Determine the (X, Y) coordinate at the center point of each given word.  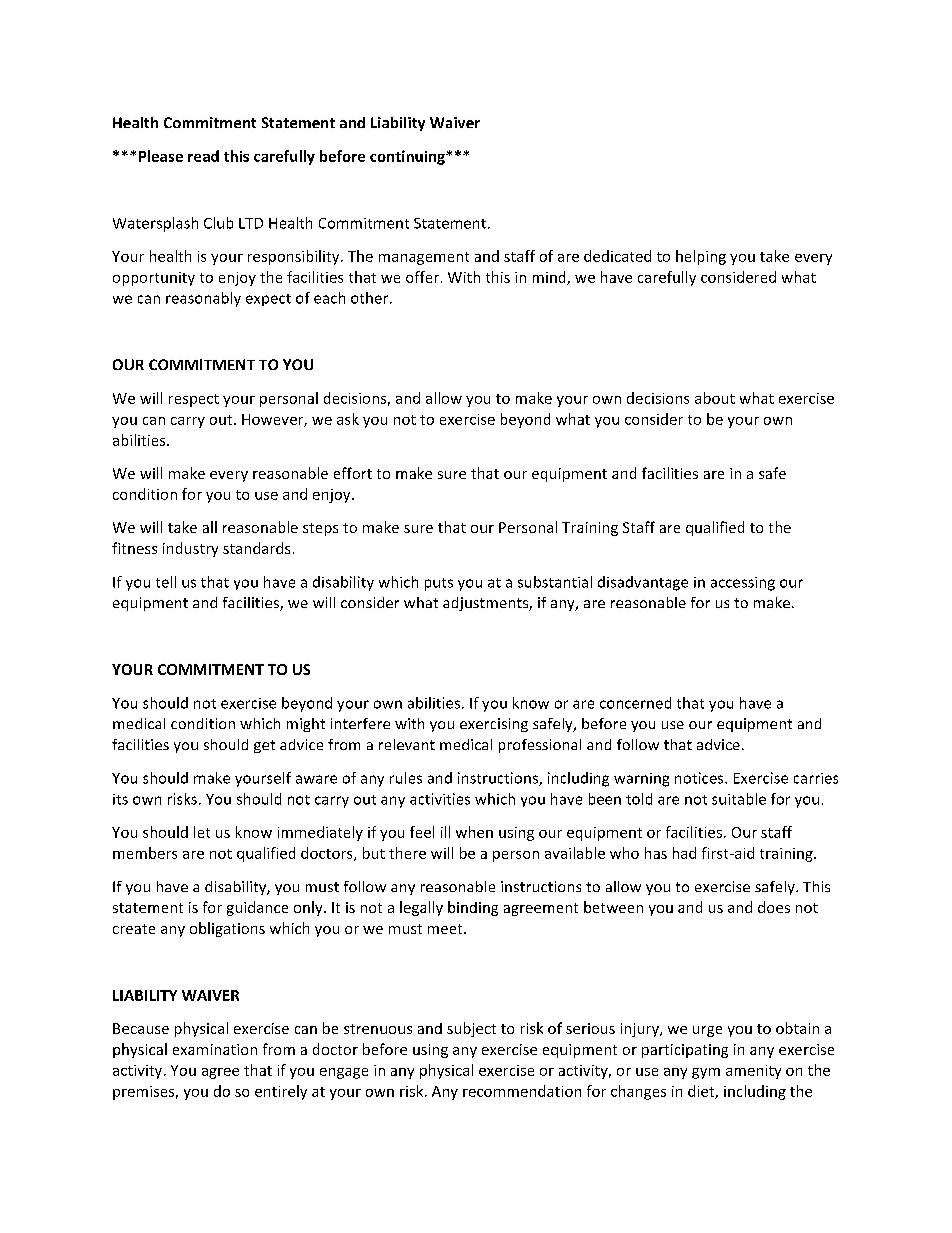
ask (348, 419)
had (684, 853)
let (202, 832)
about (715, 398)
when (474, 832)
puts (439, 584)
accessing (743, 584)
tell (166, 582)
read (203, 156)
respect (194, 400)
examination (215, 1049)
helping (701, 257)
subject (471, 1029)
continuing (408, 157)
